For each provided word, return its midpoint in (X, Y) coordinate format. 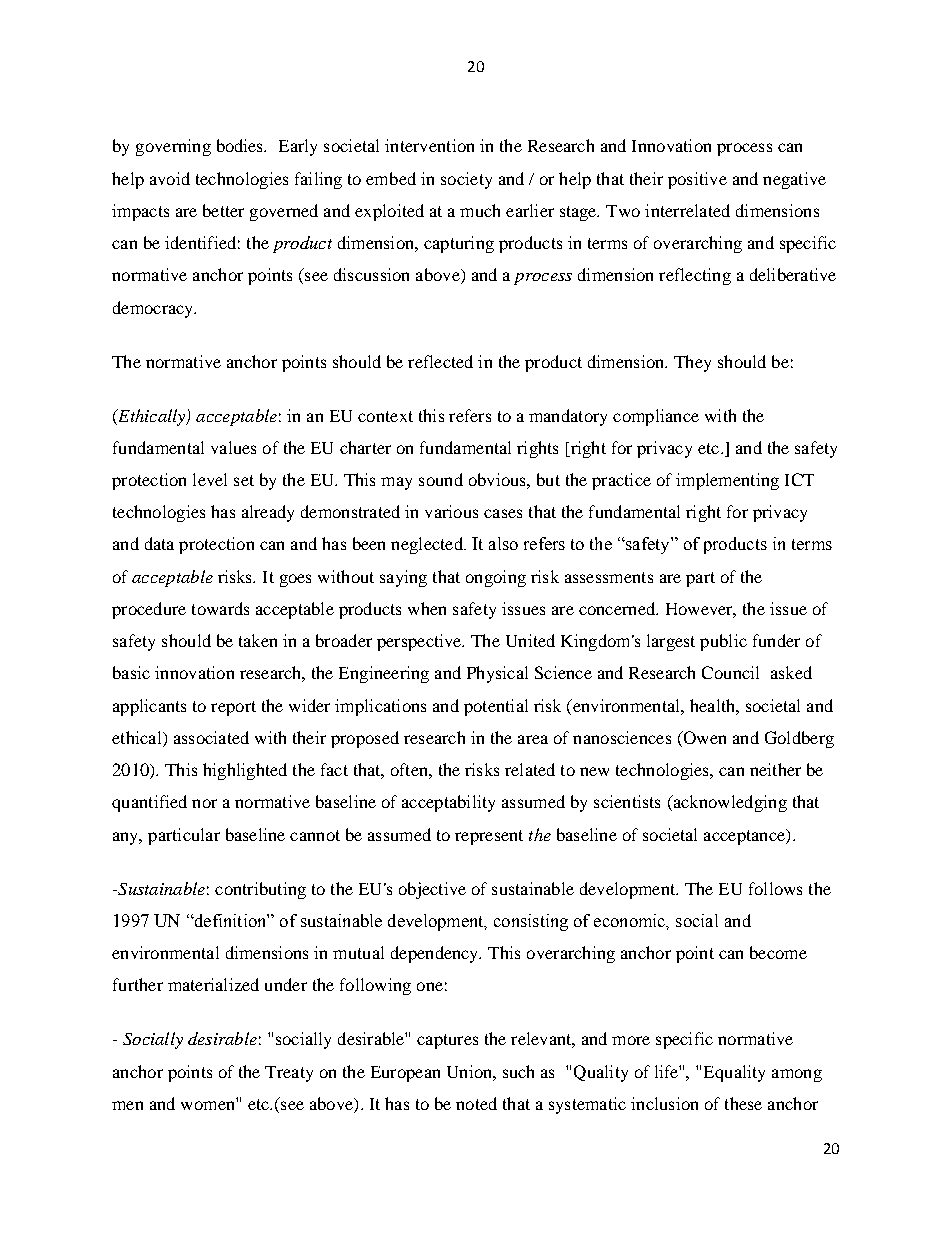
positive (697, 180)
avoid (170, 178)
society (466, 180)
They (692, 363)
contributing (260, 890)
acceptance (745, 837)
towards (220, 608)
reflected (440, 361)
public (723, 642)
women (207, 1105)
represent (489, 837)
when (427, 608)
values (233, 447)
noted (476, 1103)
